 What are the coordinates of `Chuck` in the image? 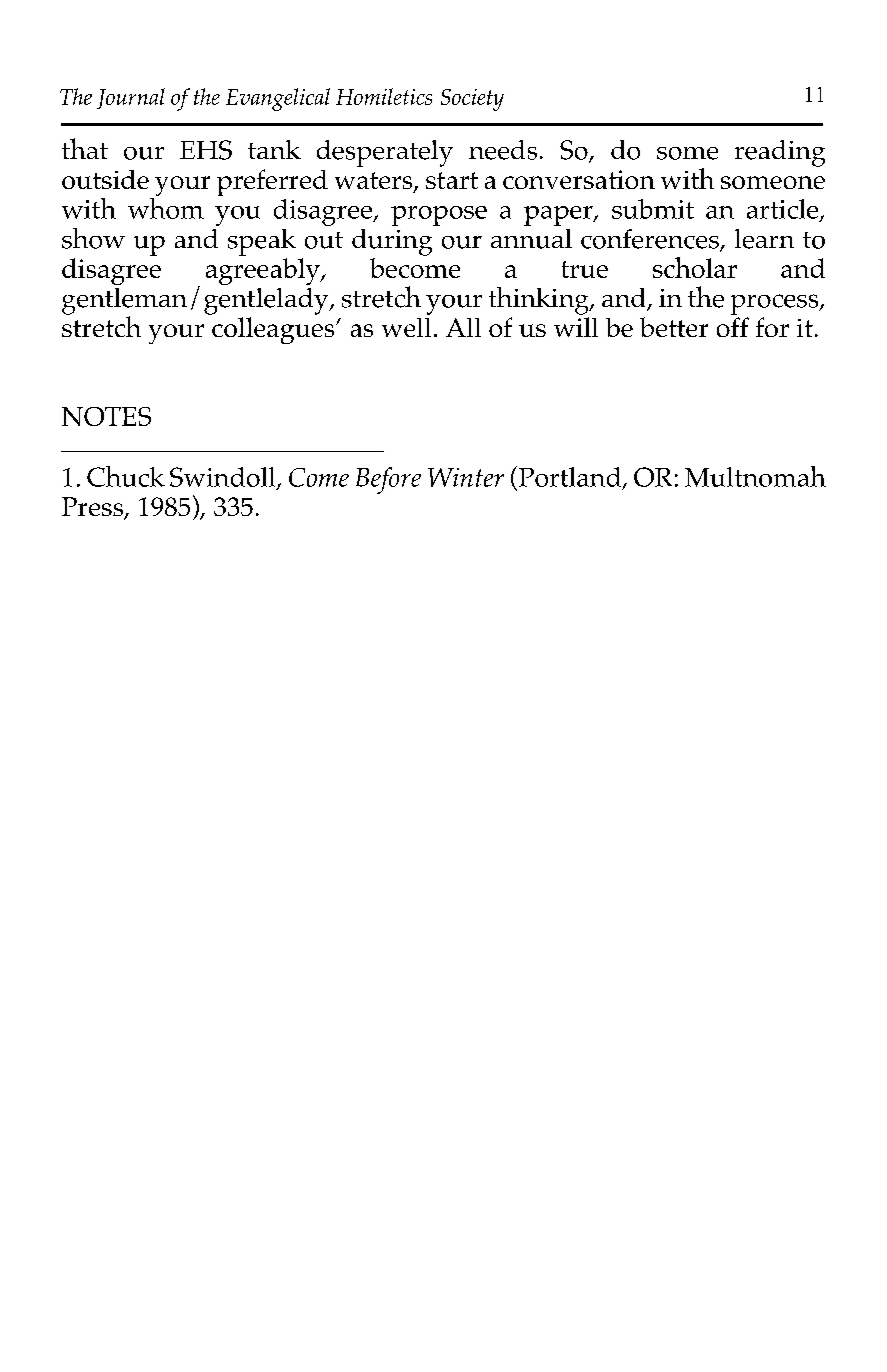 It's located at (126, 476).
